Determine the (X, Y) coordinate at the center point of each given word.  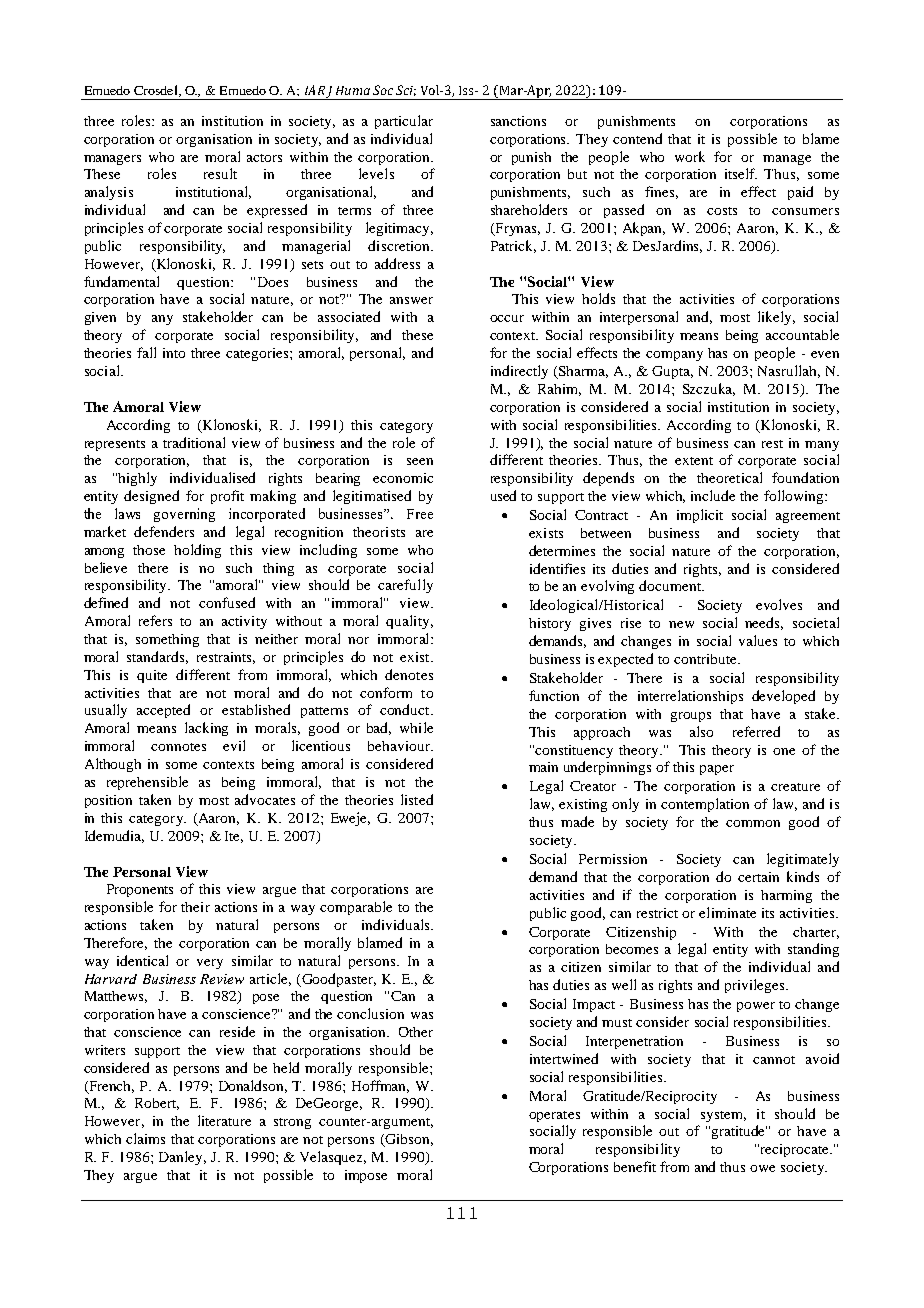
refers (155, 620)
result (220, 173)
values (758, 640)
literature (224, 1120)
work (690, 156)
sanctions (518, 121)
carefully (405, 586)
